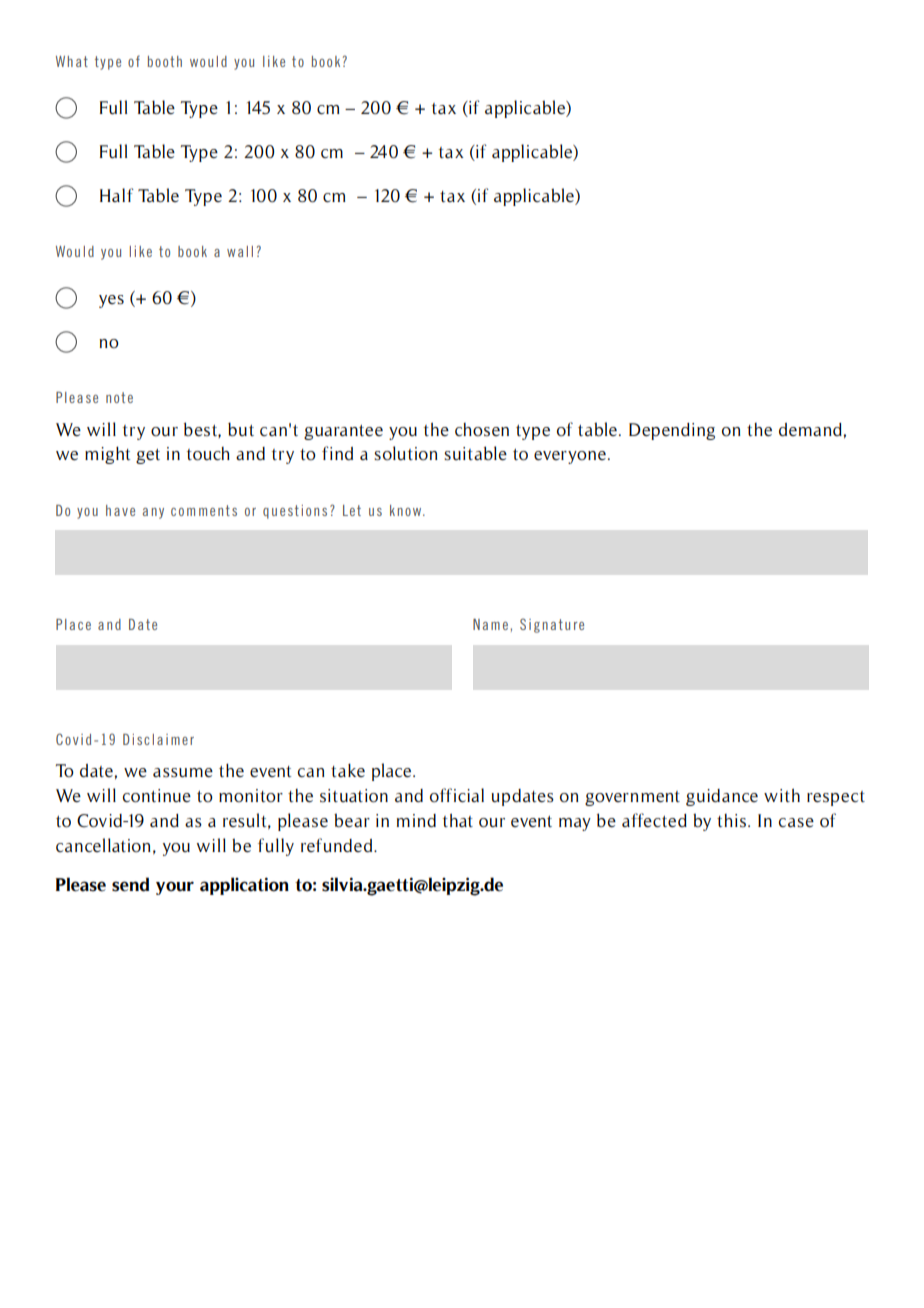  Describe the element at coordinates (175, 888) in the screenshot. I see `your` at that location.
